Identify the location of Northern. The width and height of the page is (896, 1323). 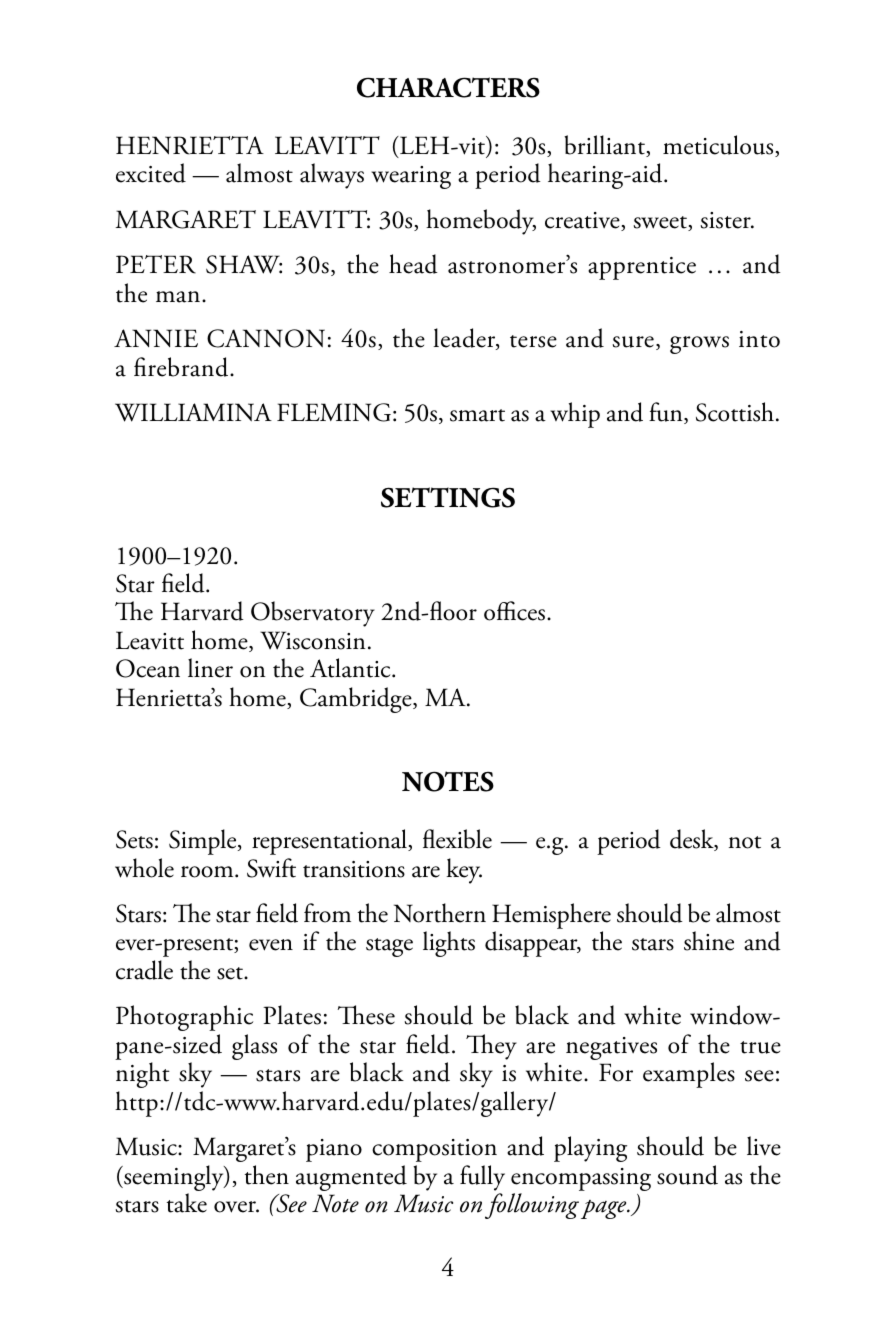
(440, 913).
